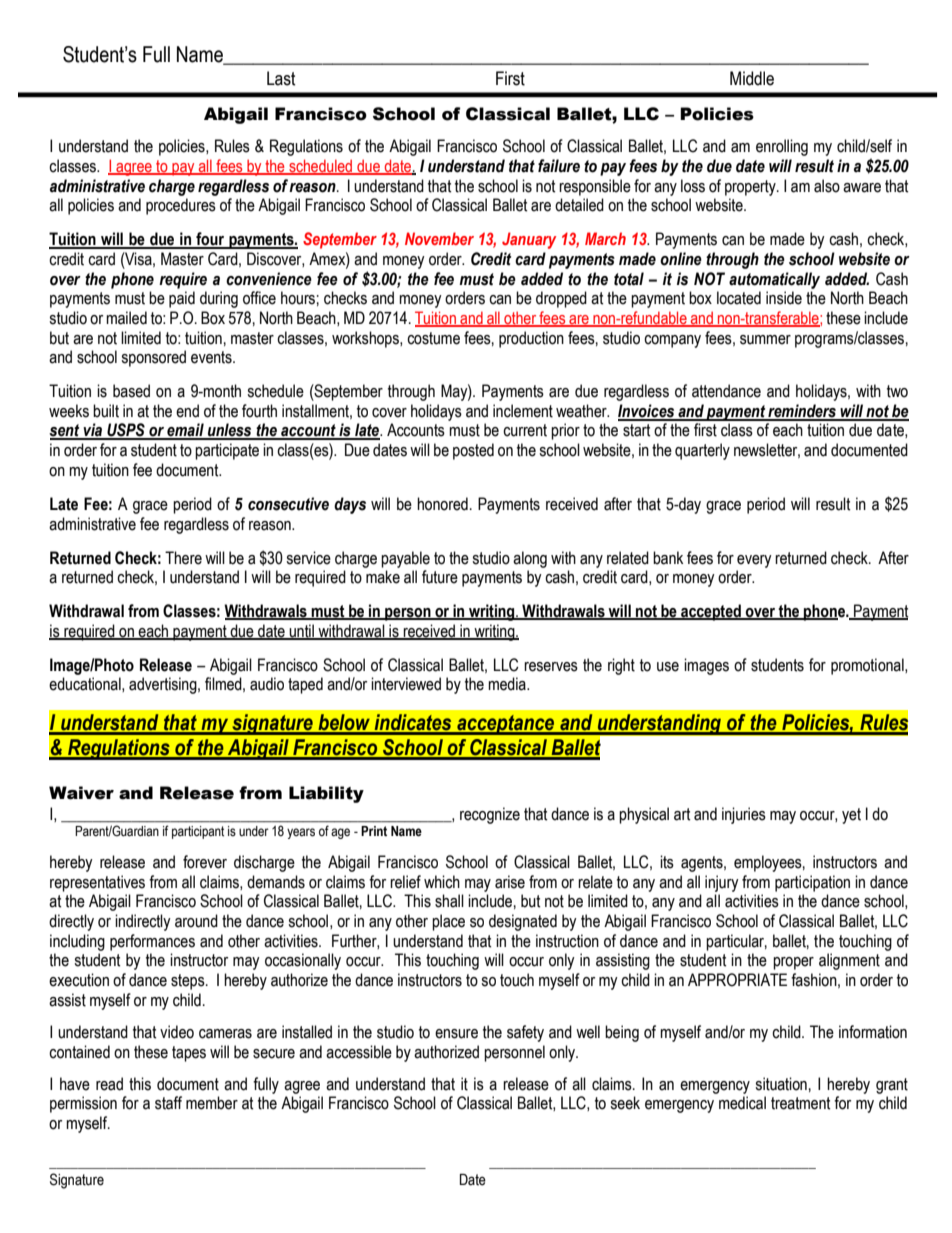 This image has width=952, height=1233. What do you see at coordinates (185, 431) in the image?
I see `email` at bounding box center [185, 431].
